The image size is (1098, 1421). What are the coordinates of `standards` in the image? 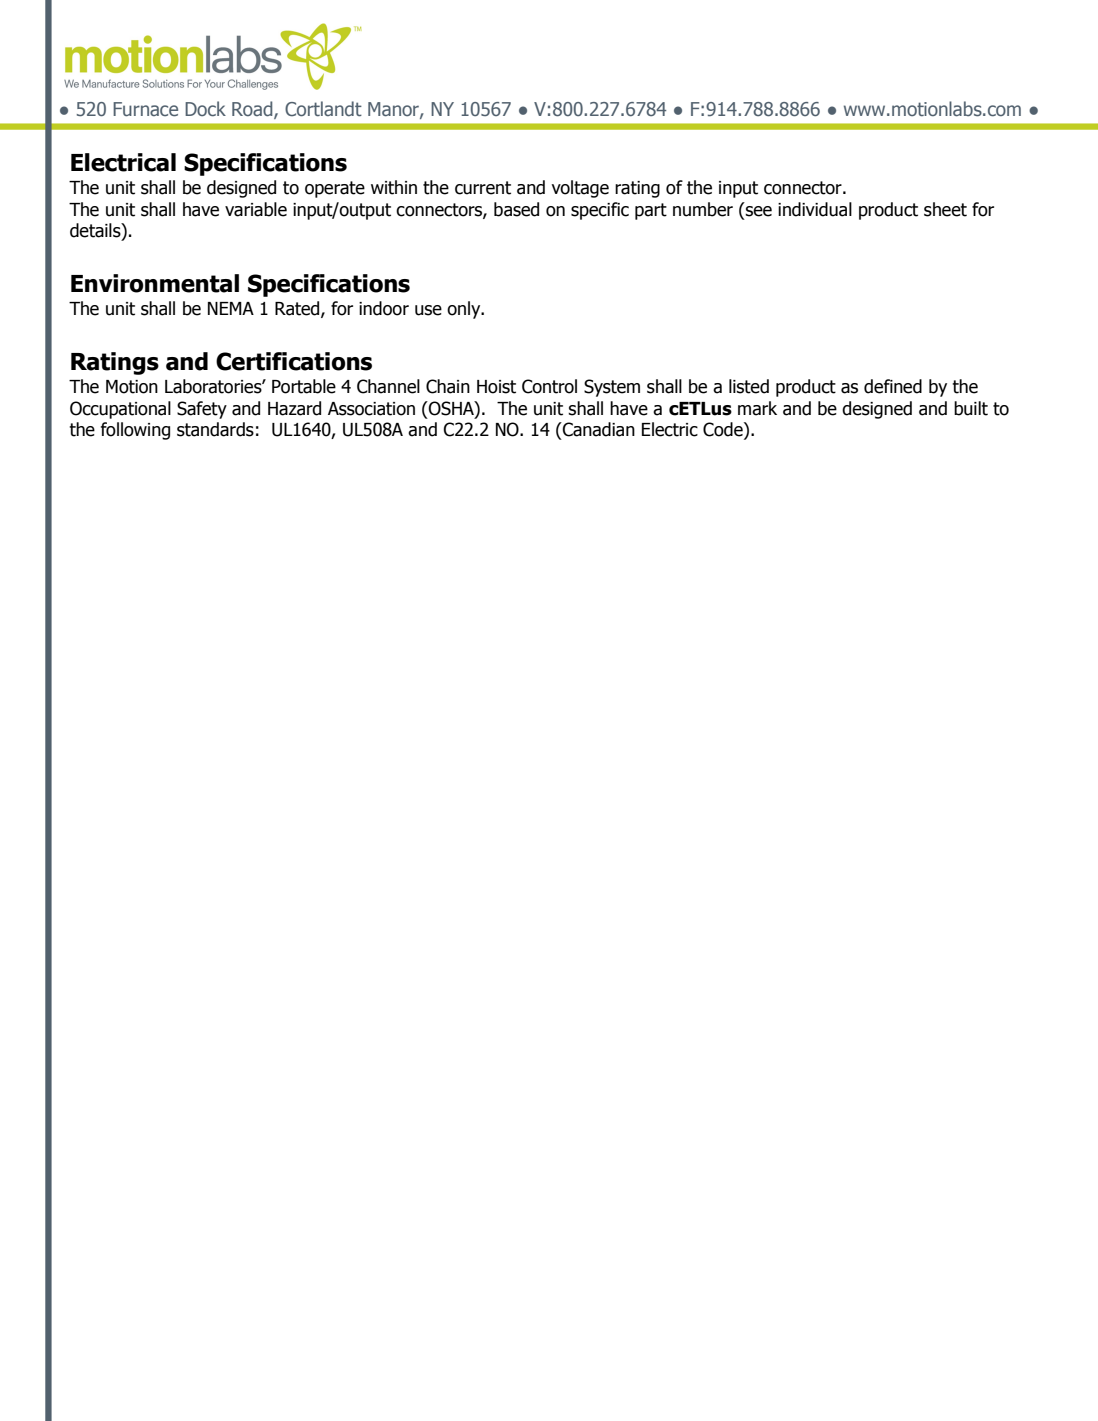 It's located at (215, 429).
